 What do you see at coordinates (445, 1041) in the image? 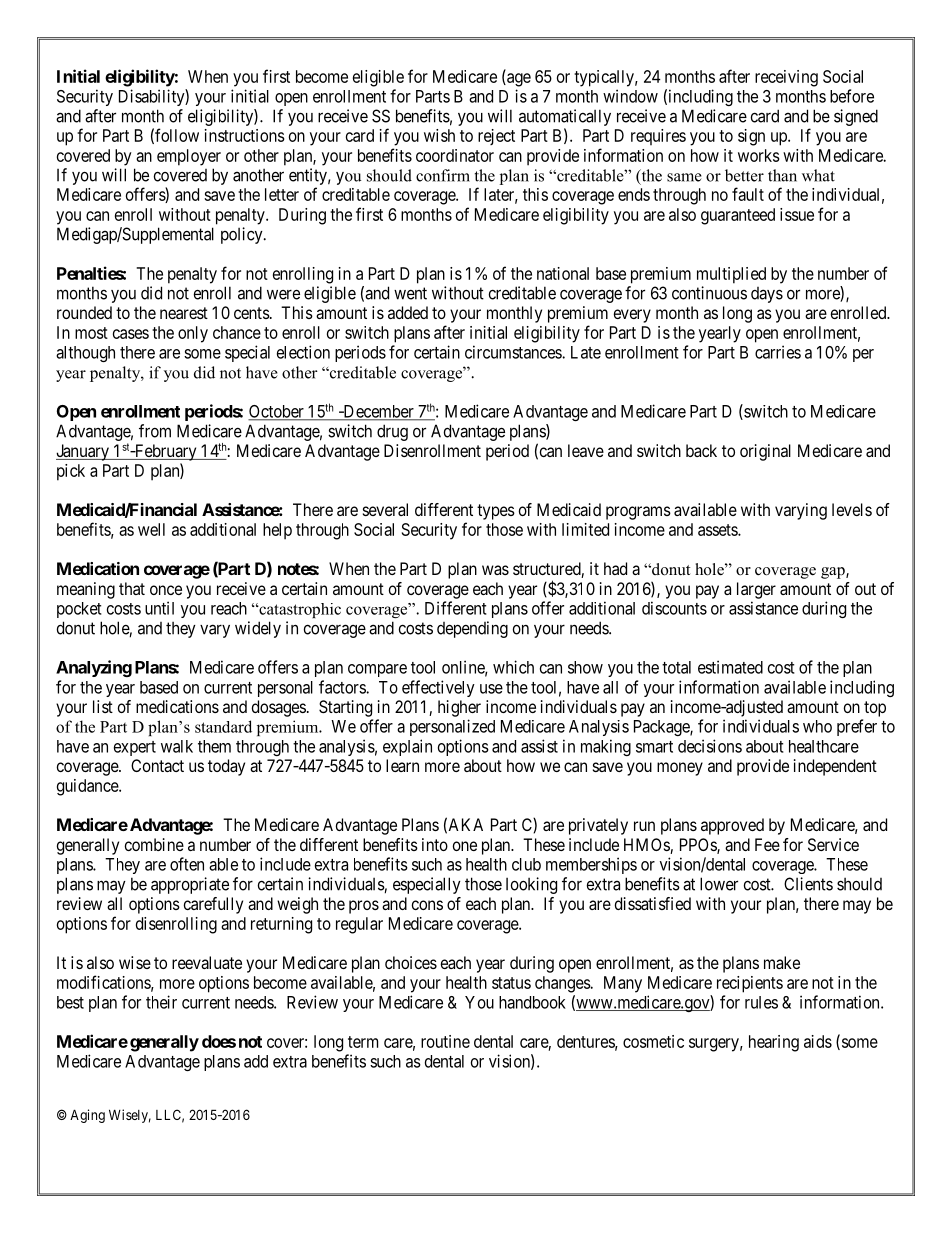
I see `routine` at bounding box center [445, 1041].
